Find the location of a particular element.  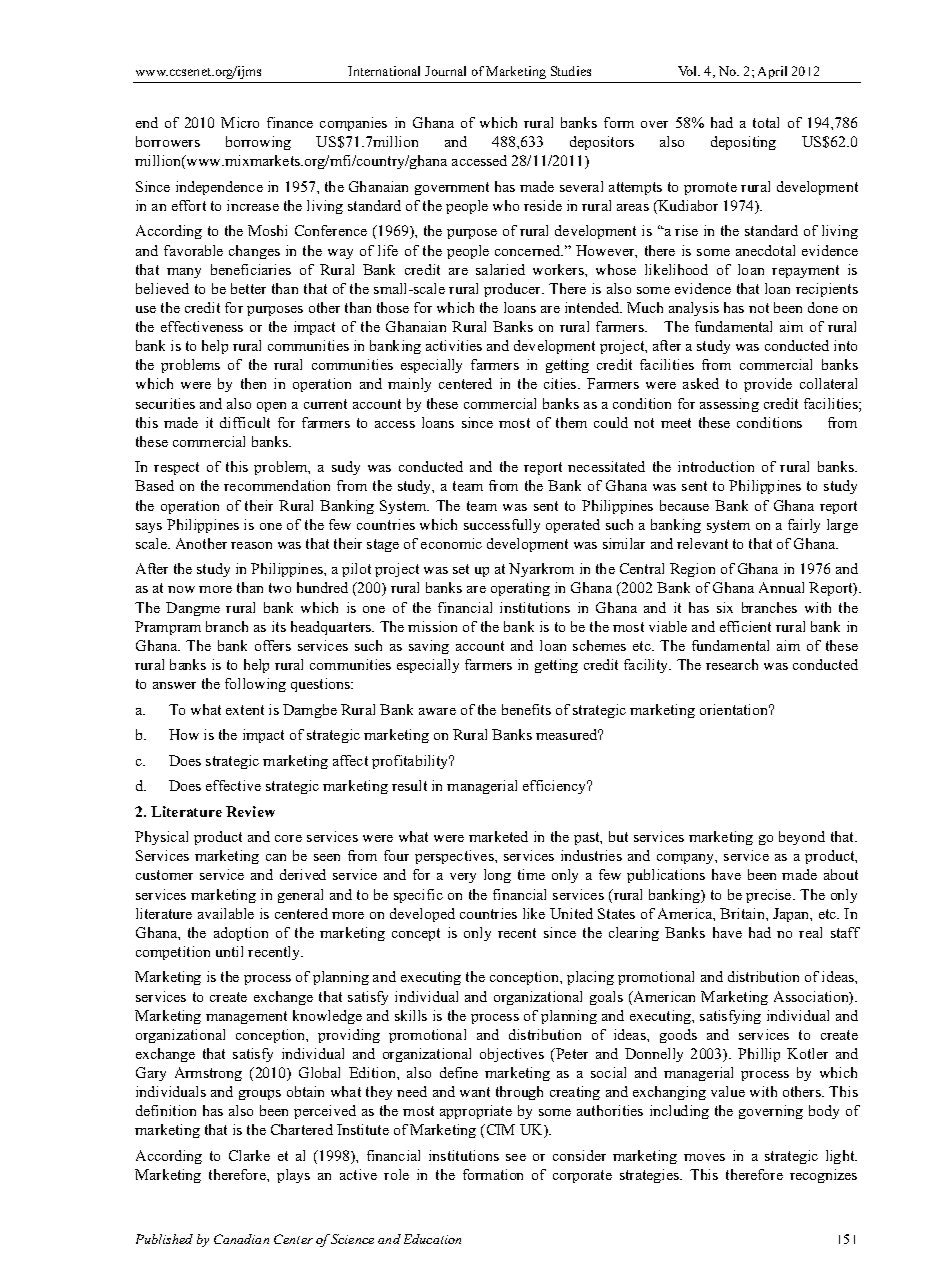

beyond is located at coordinates (802, 838).
